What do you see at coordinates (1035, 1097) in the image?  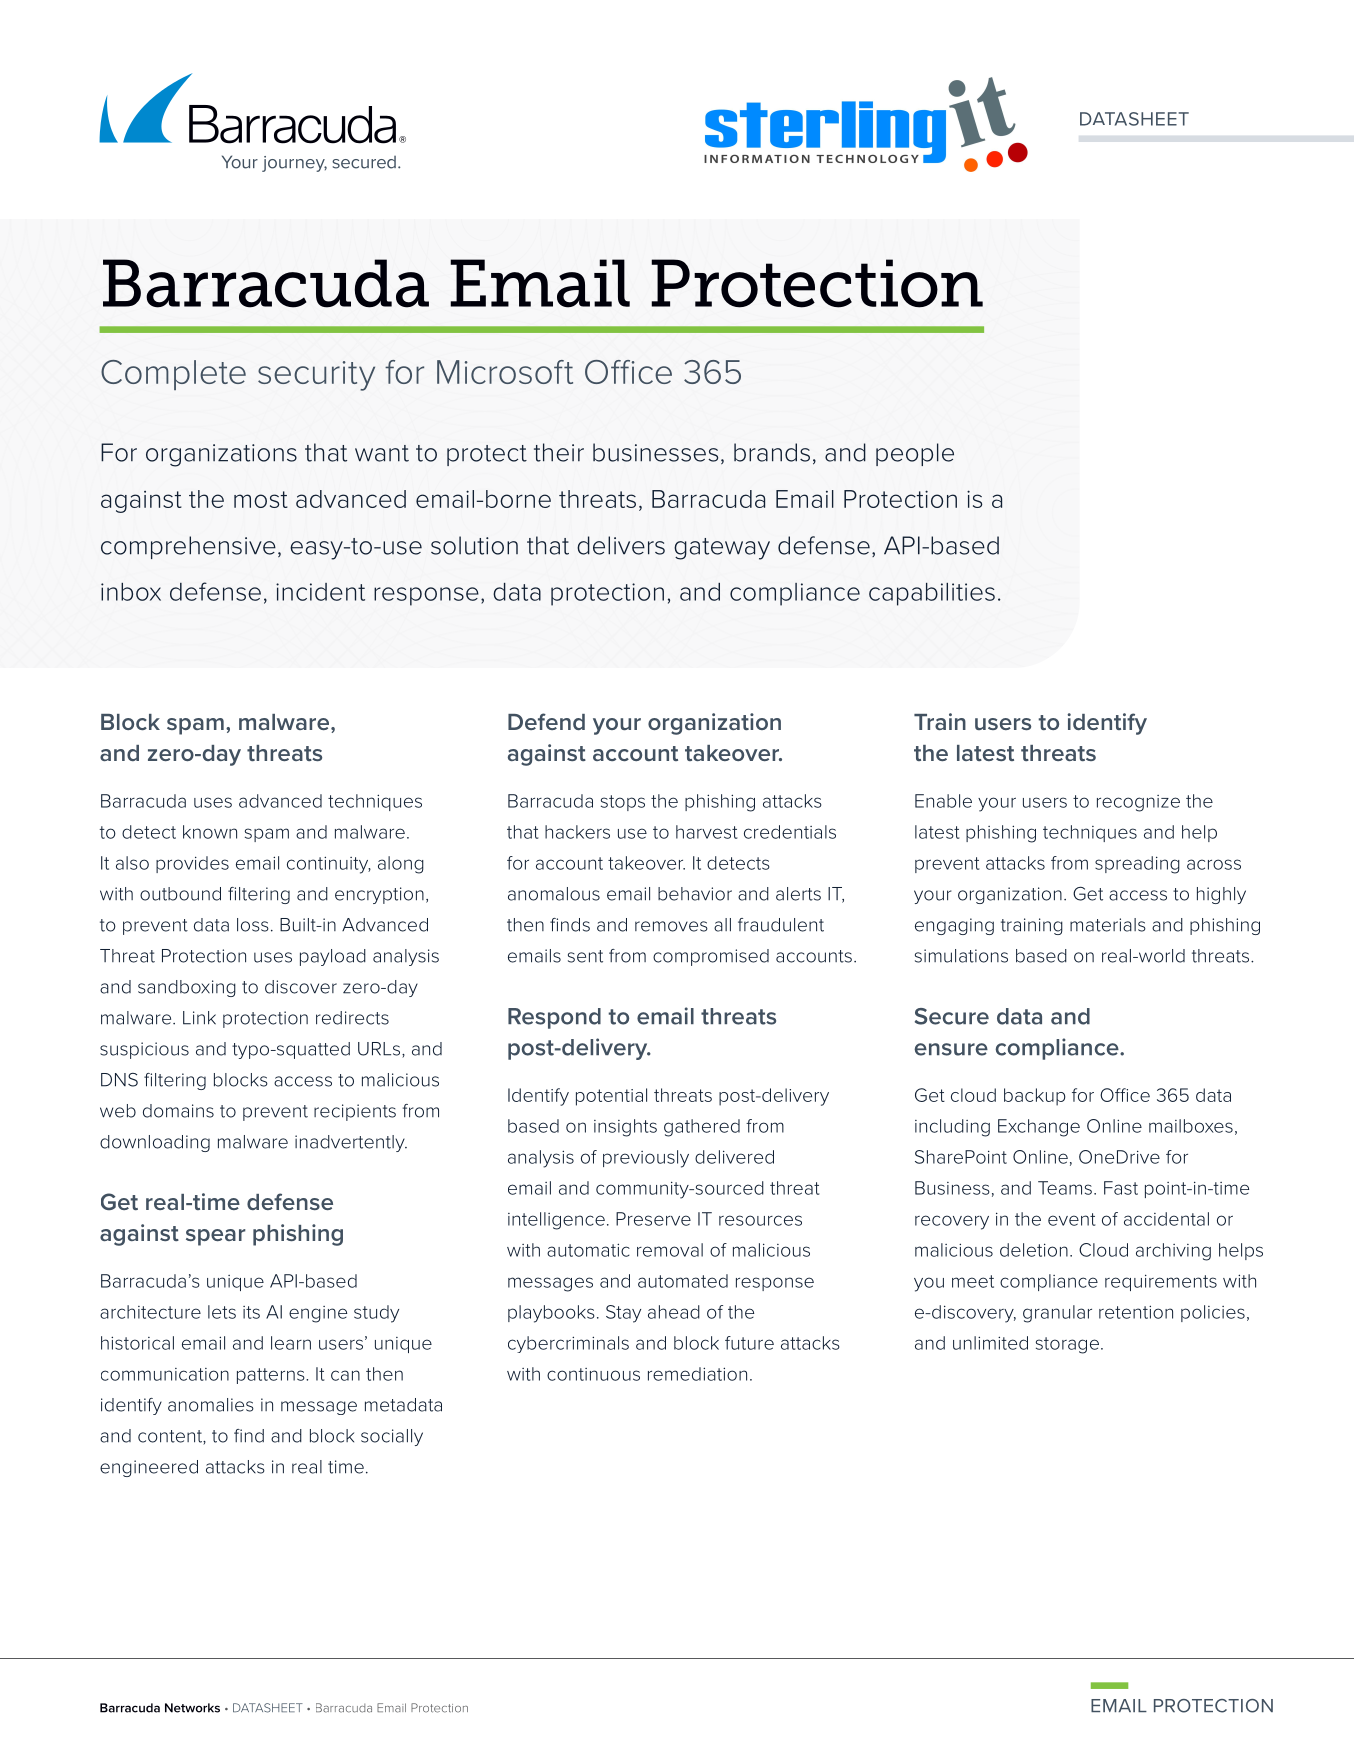 I see `backup` at bounding box center [1035, 1097].
